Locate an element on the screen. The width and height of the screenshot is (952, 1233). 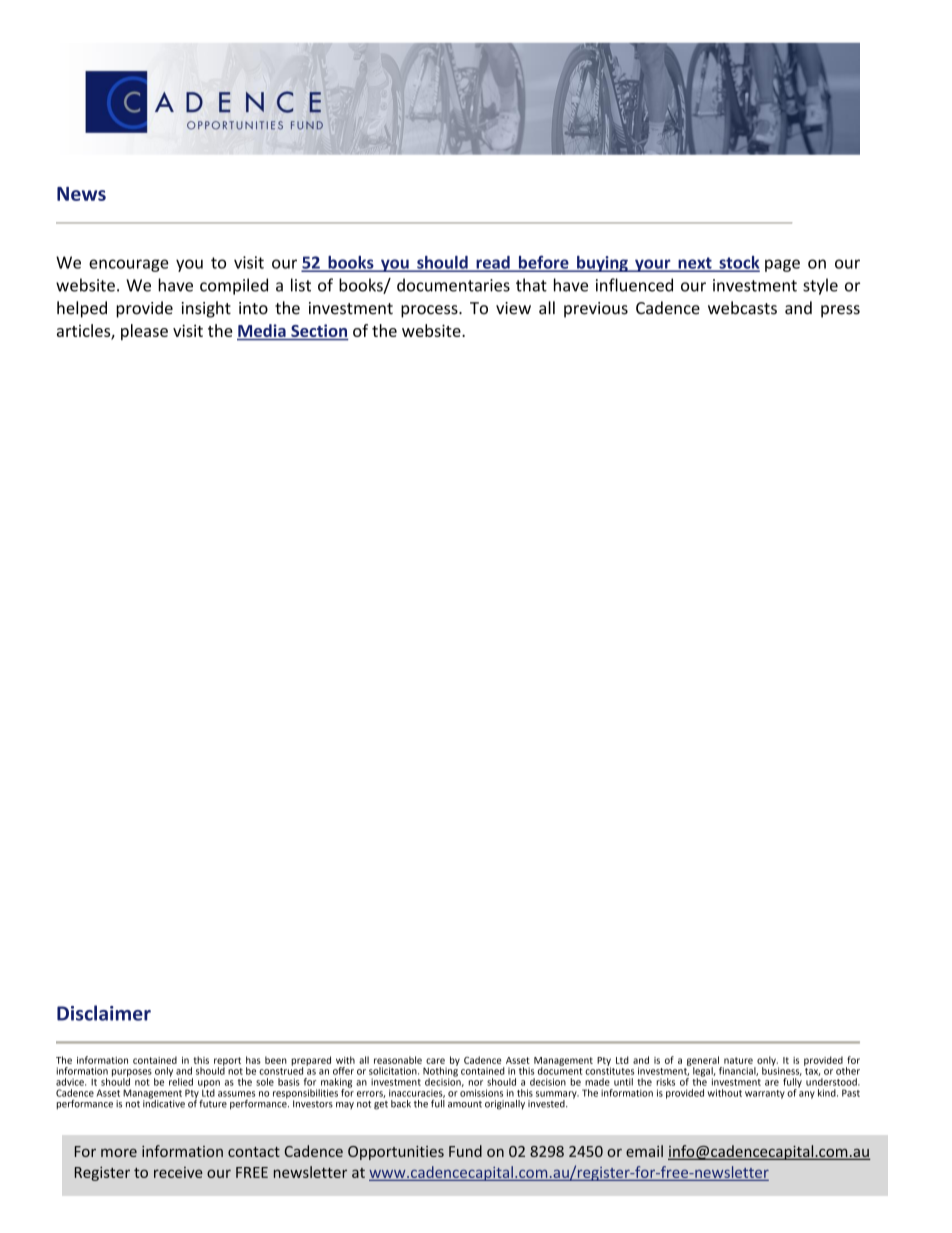
warranty is located at coordinates (765, 1094).
